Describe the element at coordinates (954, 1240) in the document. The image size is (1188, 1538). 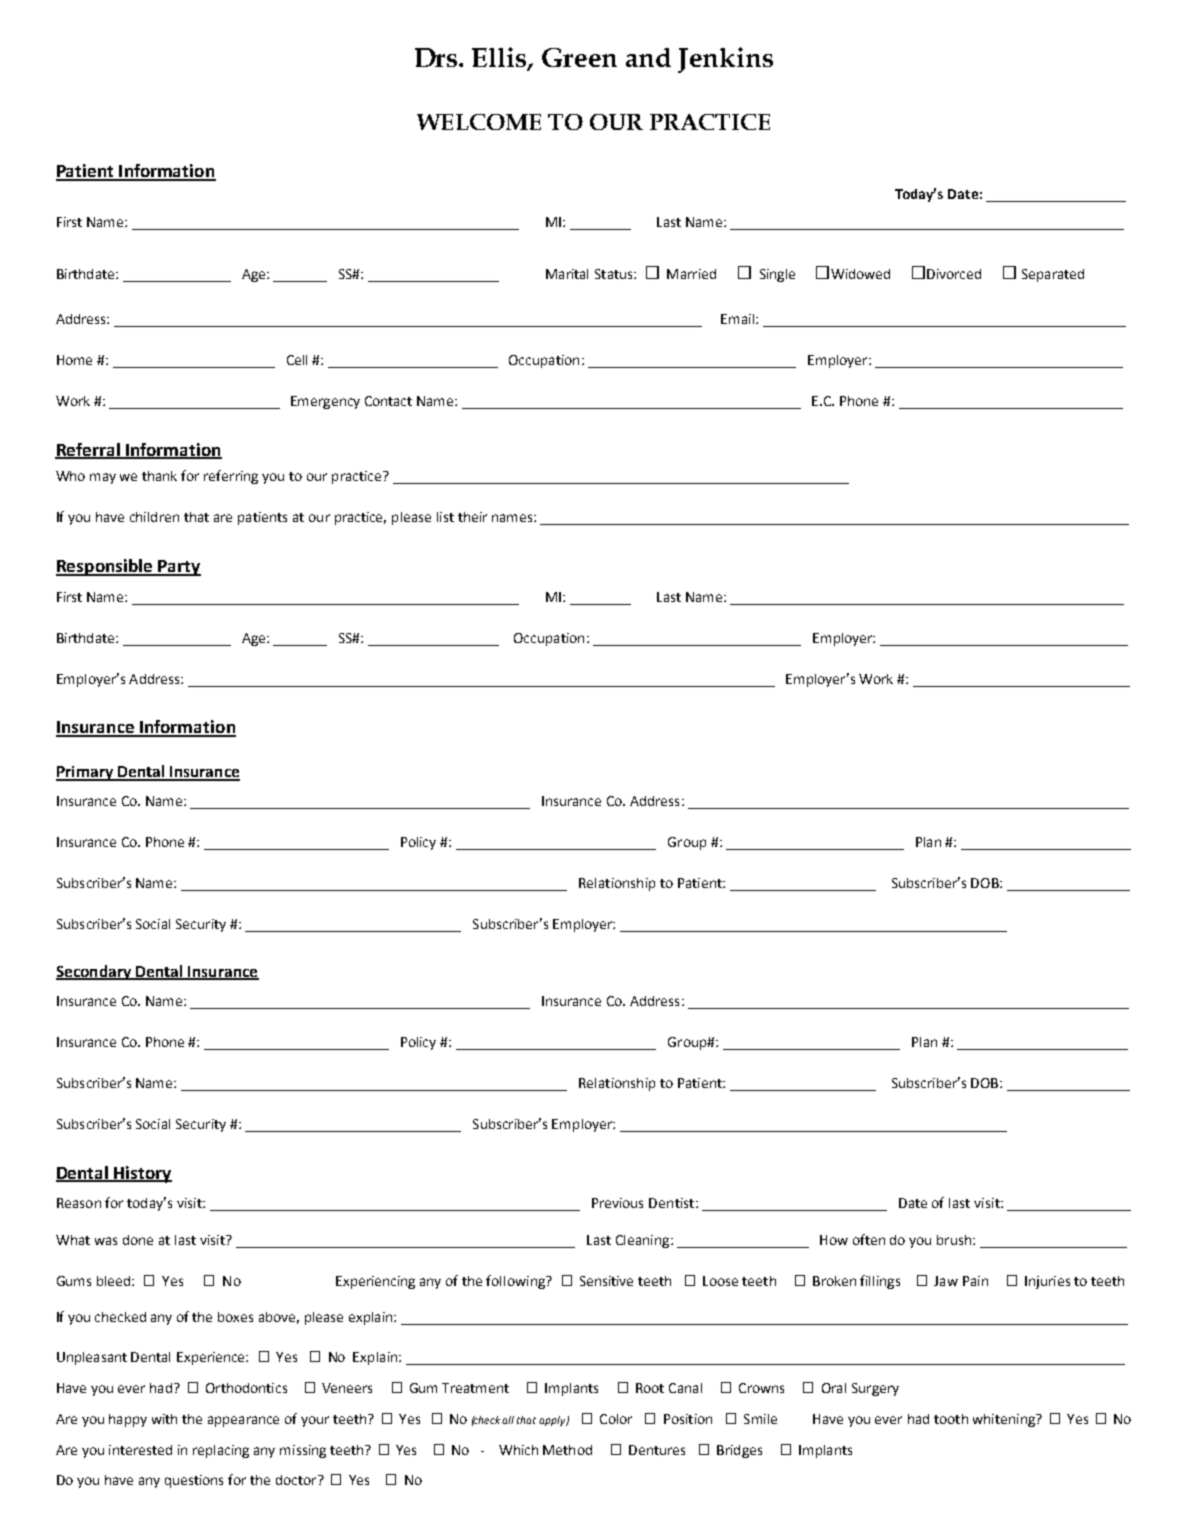
I see `brush` at that location.
